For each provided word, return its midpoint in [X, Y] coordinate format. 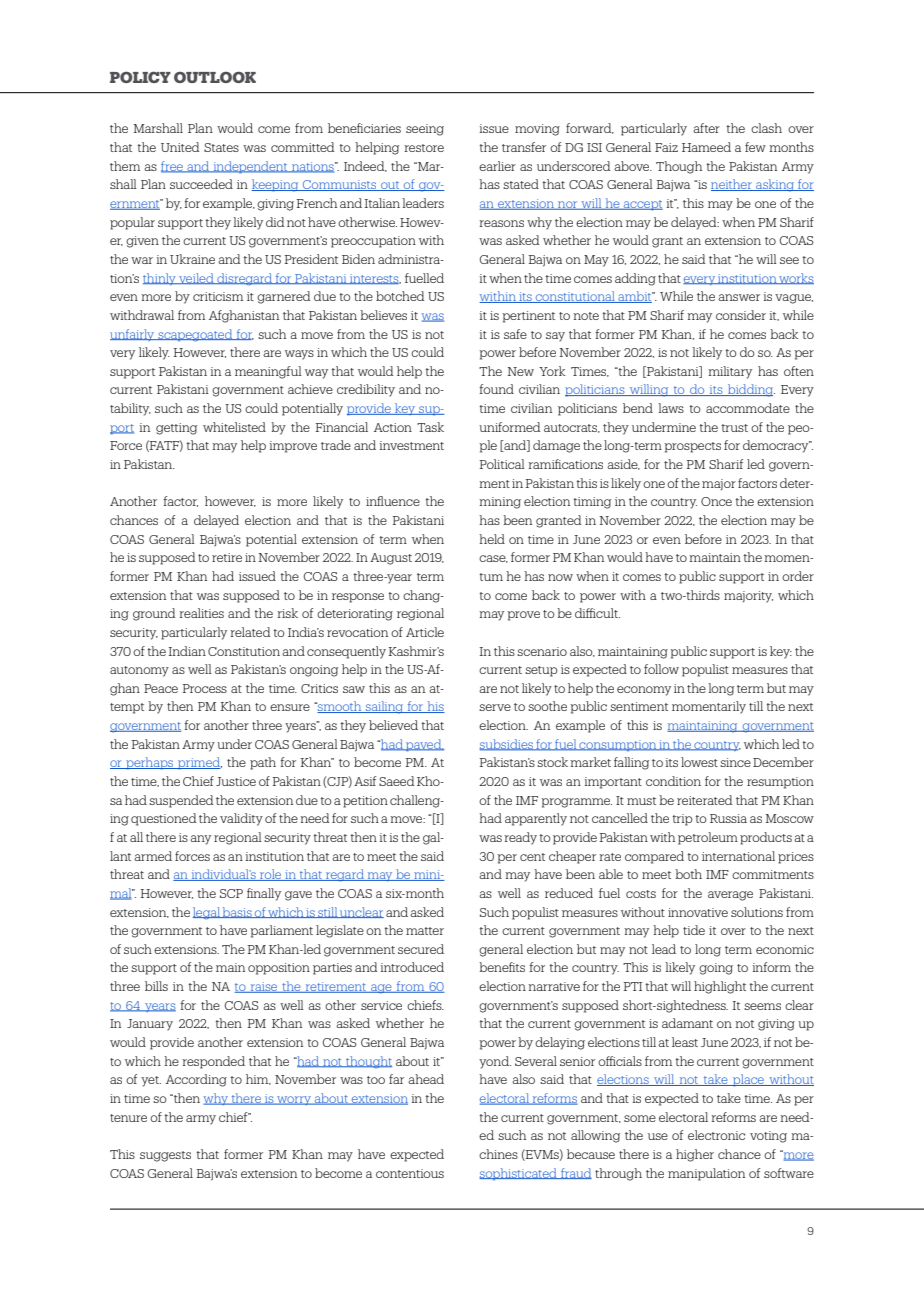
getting [176, 429]
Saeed [396, 781]
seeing [425, 130]
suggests [165, 1156]
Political [502, 464]
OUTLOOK [215, 77]
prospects [693, 447]
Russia [728, 818]
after [706, 128]
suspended [181, 801]
